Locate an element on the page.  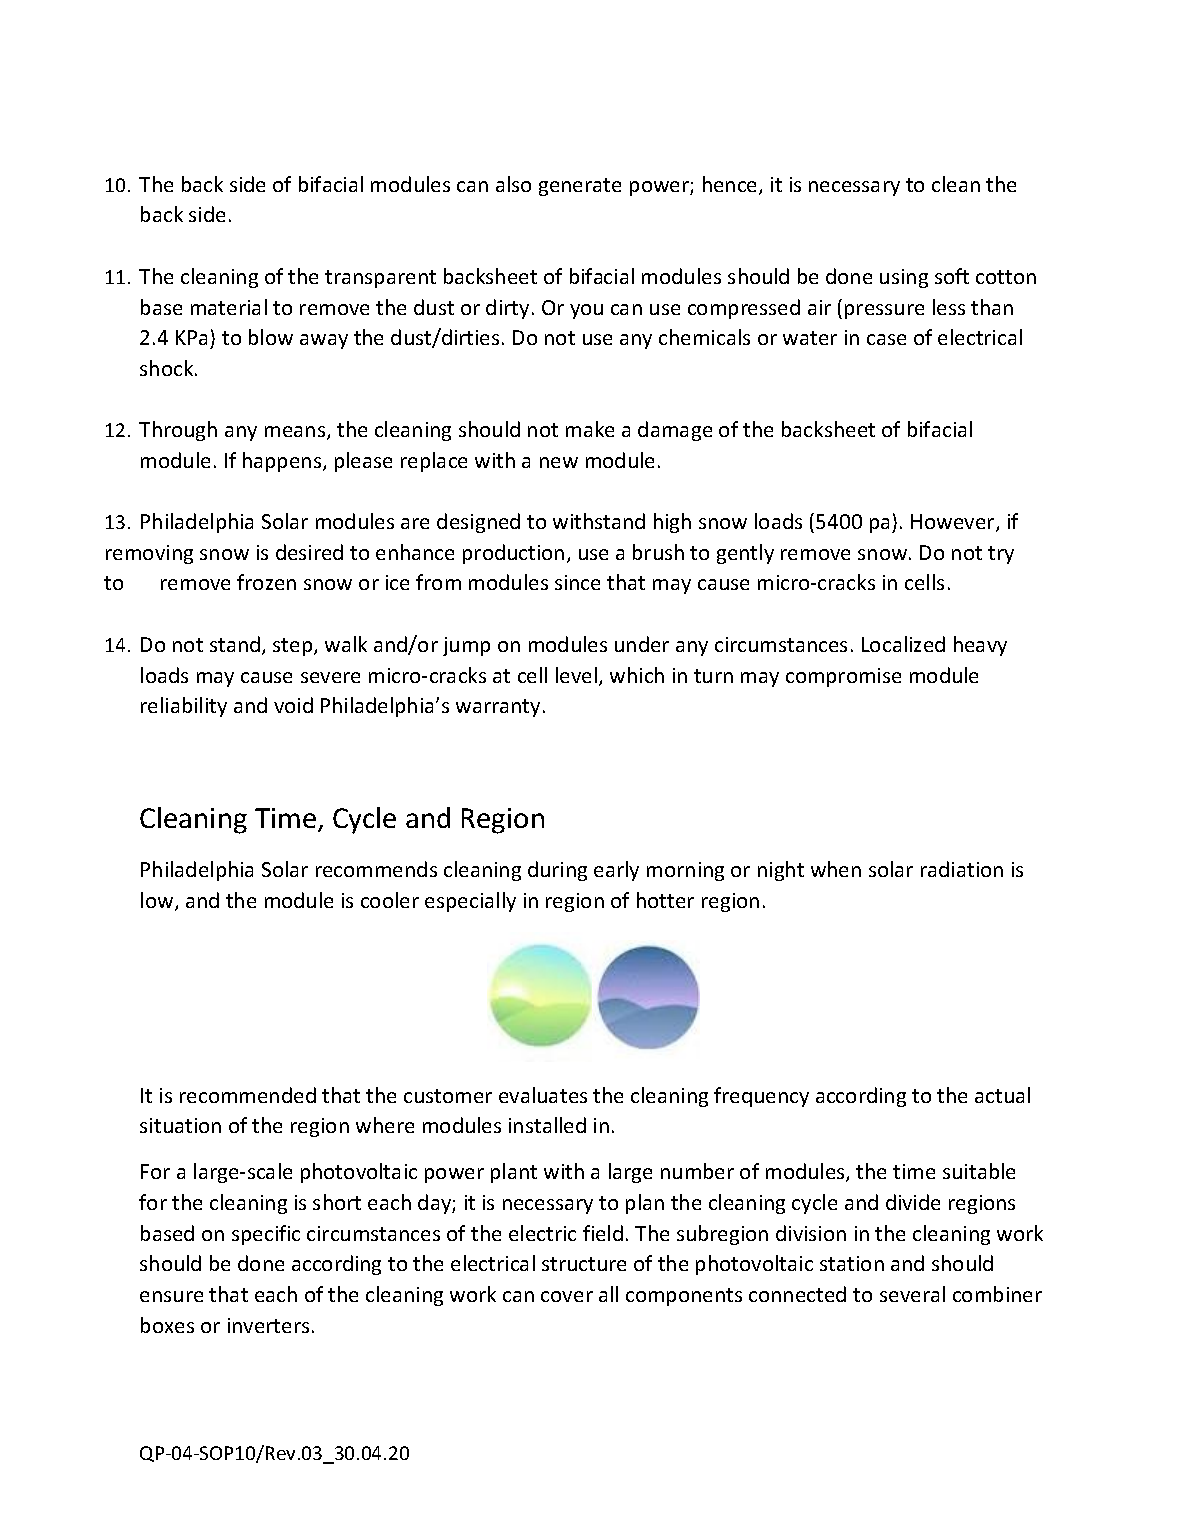
material is located at coordinates (229, 307).
